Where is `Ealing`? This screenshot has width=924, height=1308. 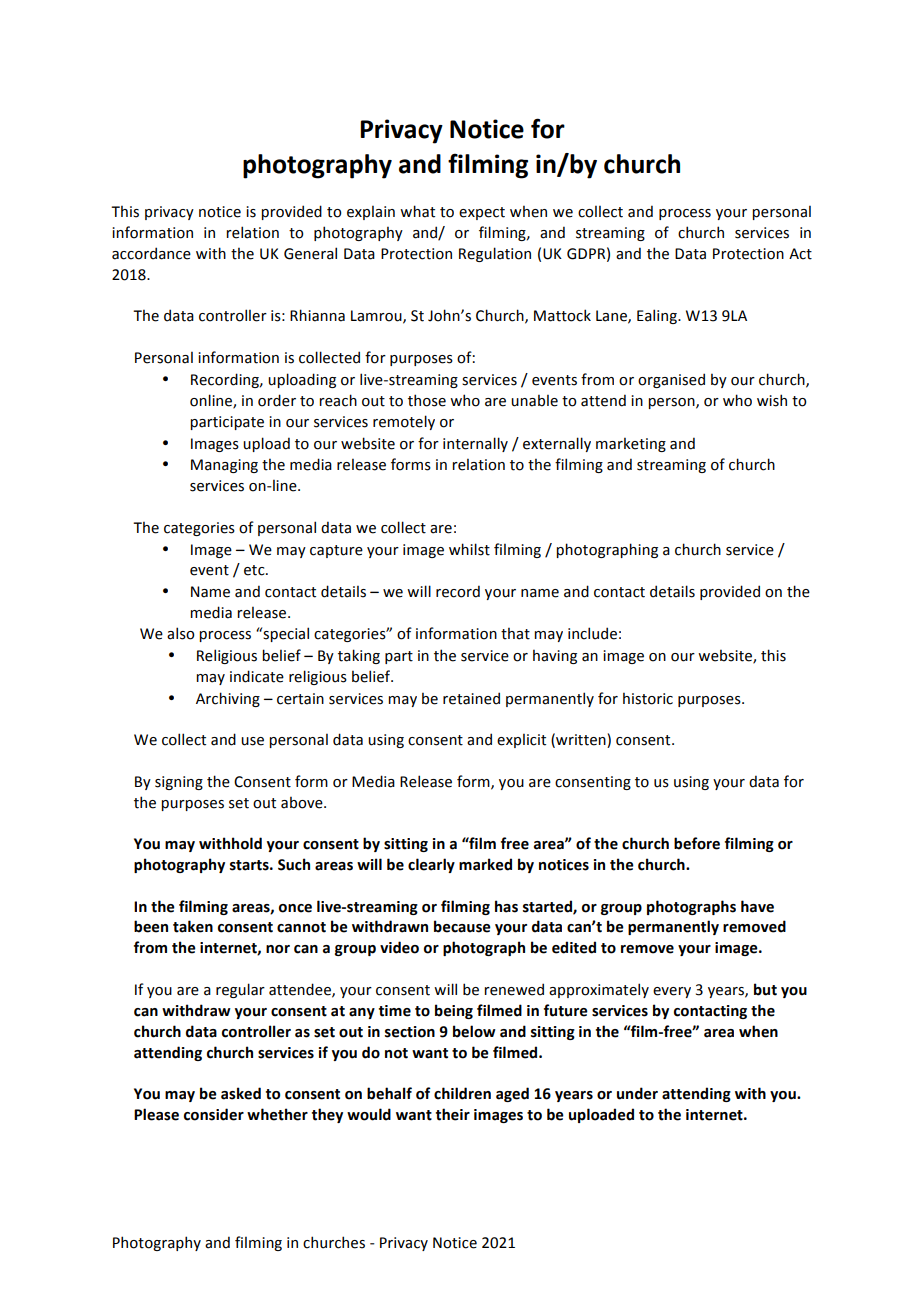
Ealing is located at coordinates (658, 316).
